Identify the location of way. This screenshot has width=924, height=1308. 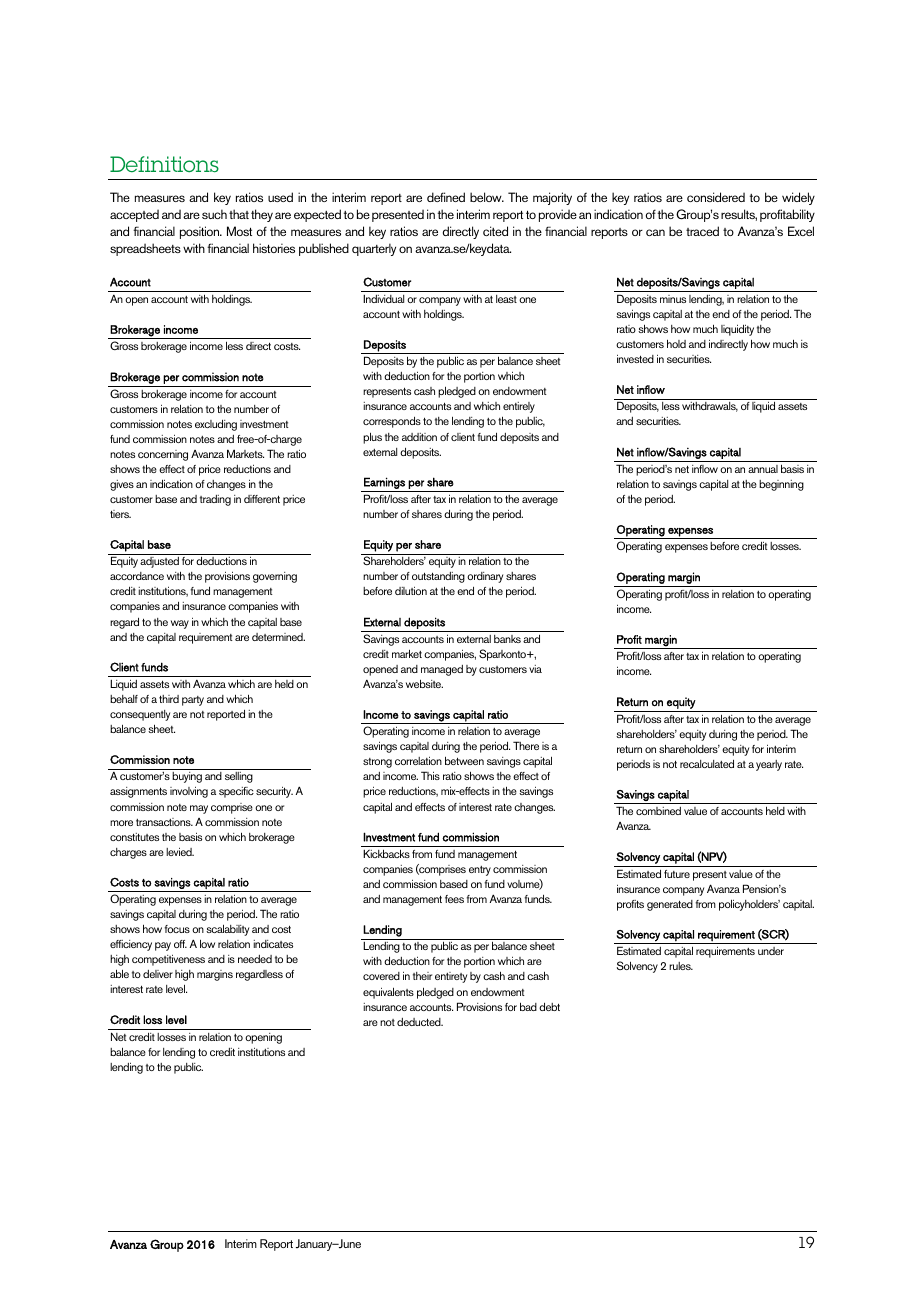
(180, 624).
